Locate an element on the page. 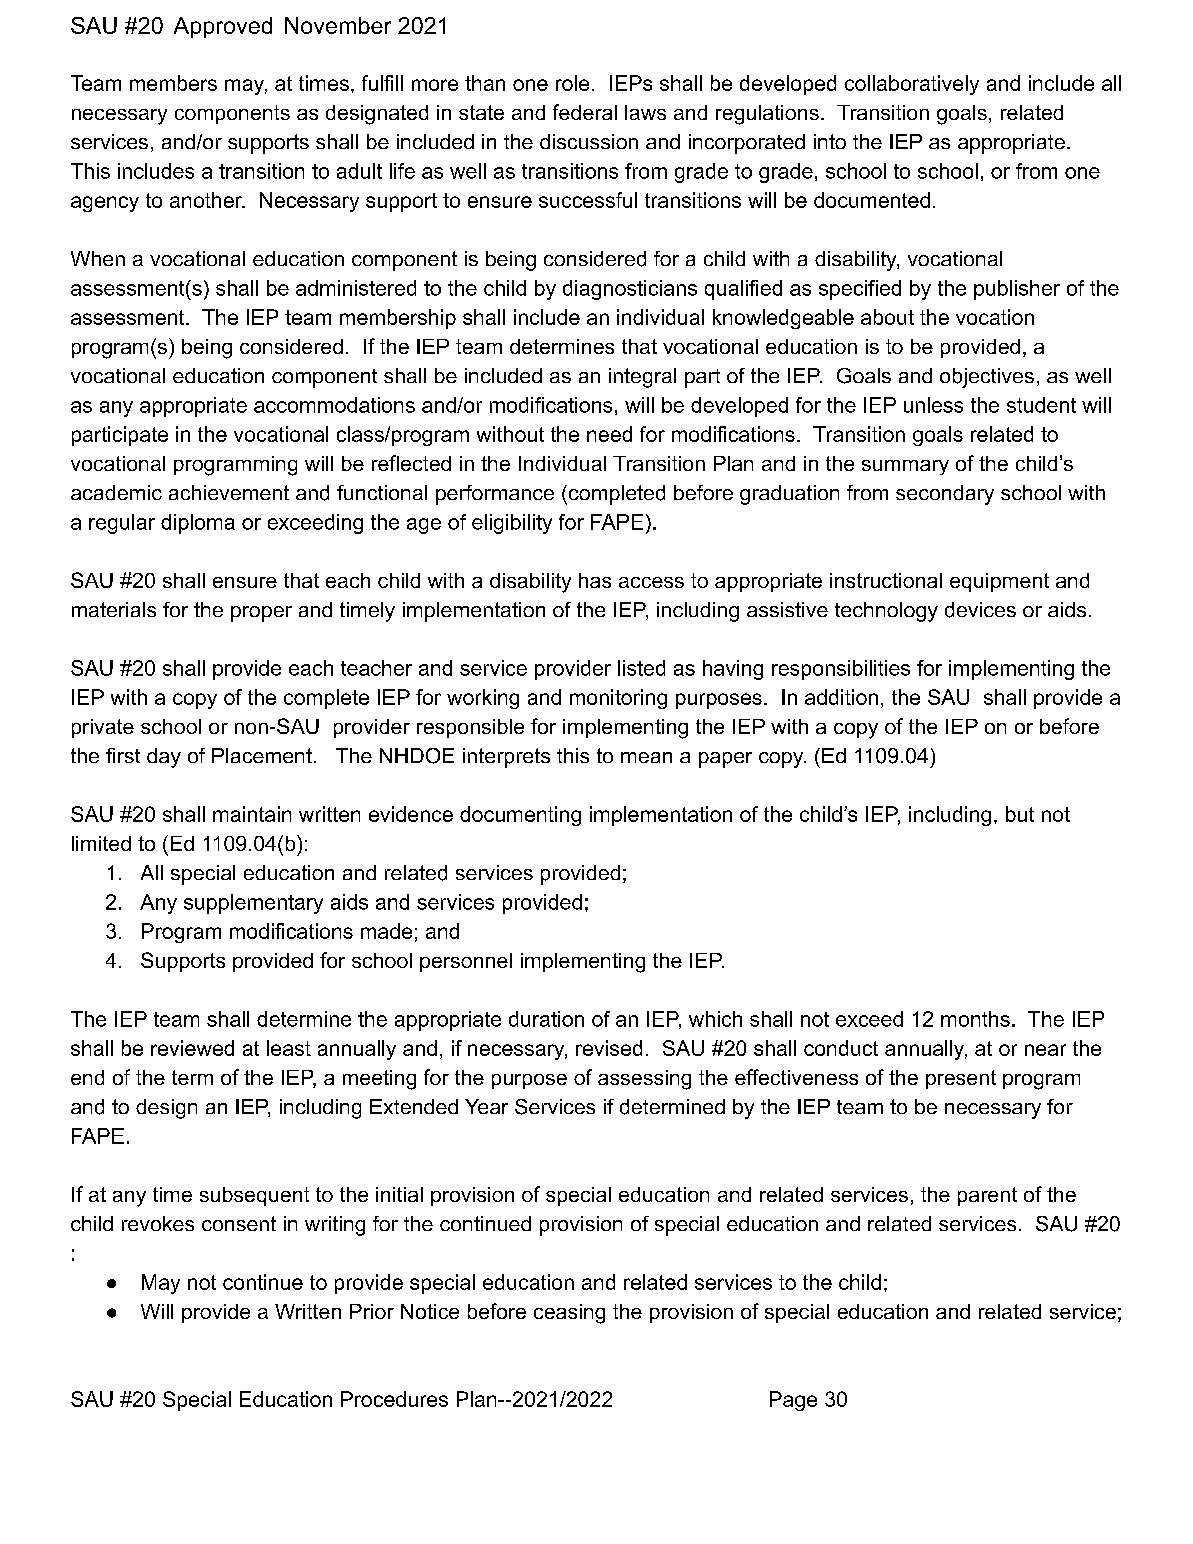 The height and width of the image is (1544, 1193). Page is located at coordinates (793, 1401).
